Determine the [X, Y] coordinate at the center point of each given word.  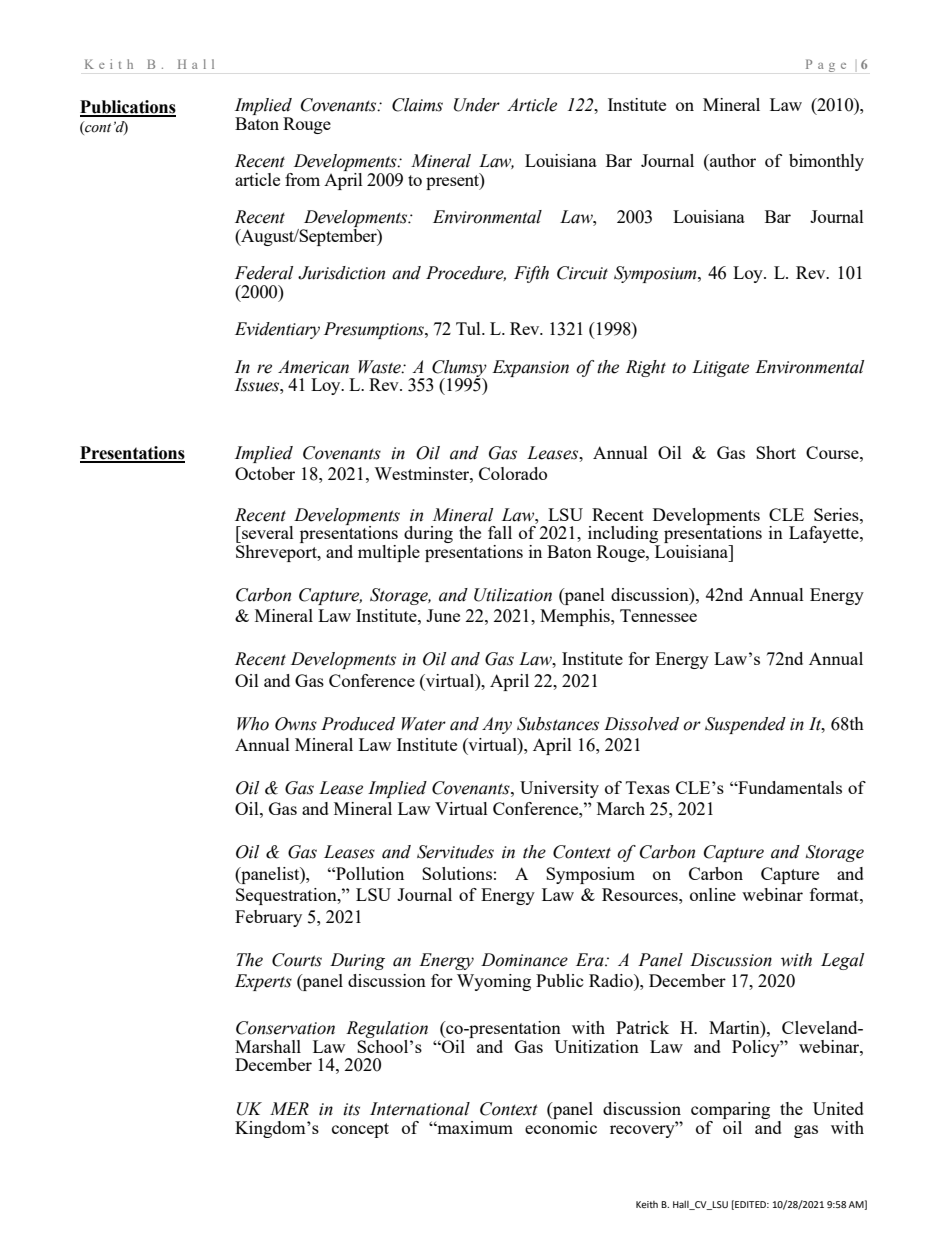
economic [561, 1126]
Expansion [530, 368]
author [732, 160]
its [351, 1109]
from [302, 179]
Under [477, 105]
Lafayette [825, 534]
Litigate [720, 368]
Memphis [576, 617]
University [559, 789]
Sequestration [287, 896]
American [313, 367]
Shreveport [277, 553]
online [713, 894]
